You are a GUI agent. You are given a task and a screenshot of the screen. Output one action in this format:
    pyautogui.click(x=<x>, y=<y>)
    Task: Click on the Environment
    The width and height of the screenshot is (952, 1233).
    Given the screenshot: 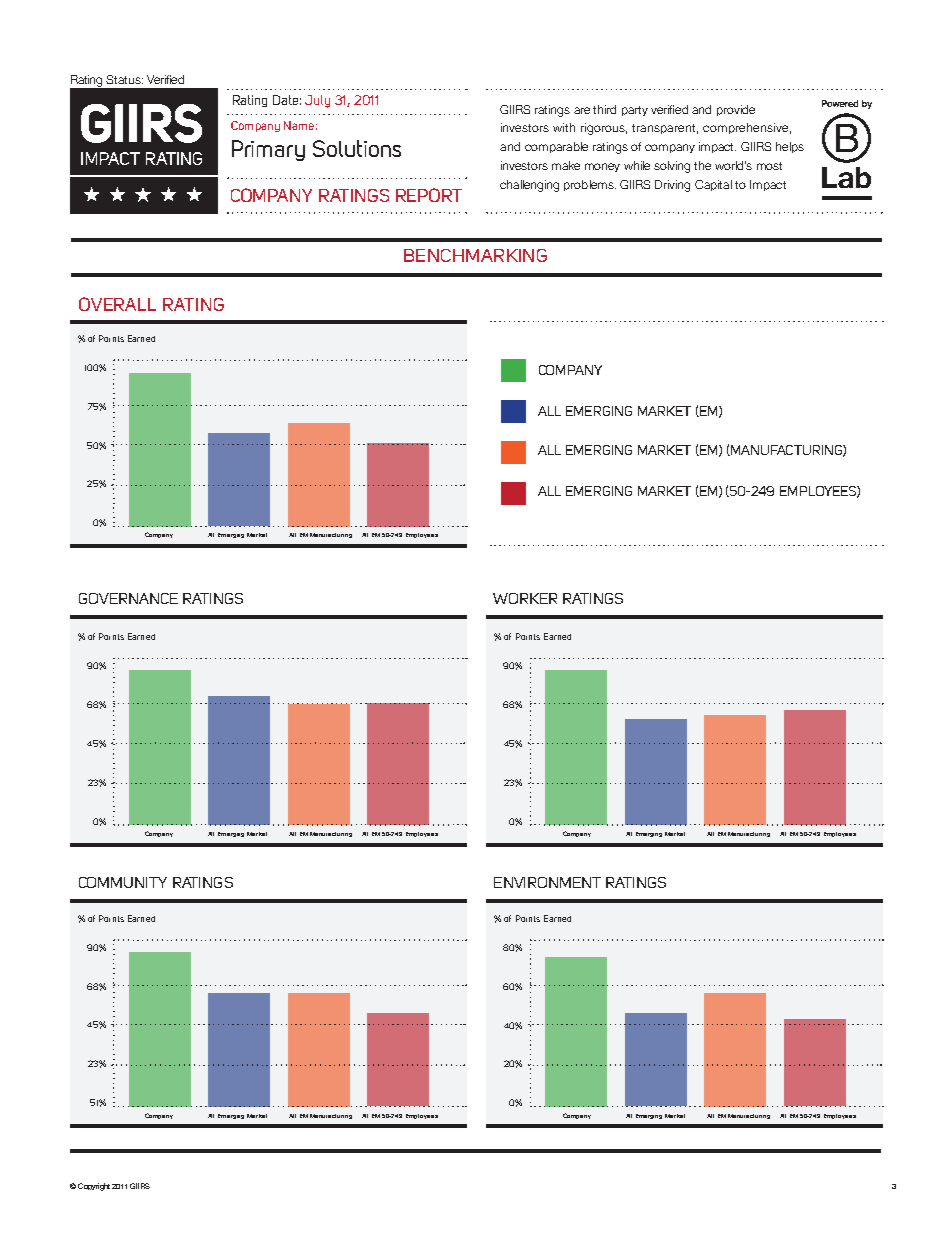 What is the action you would take?
    pyautogui.click(x=547, y=882)
